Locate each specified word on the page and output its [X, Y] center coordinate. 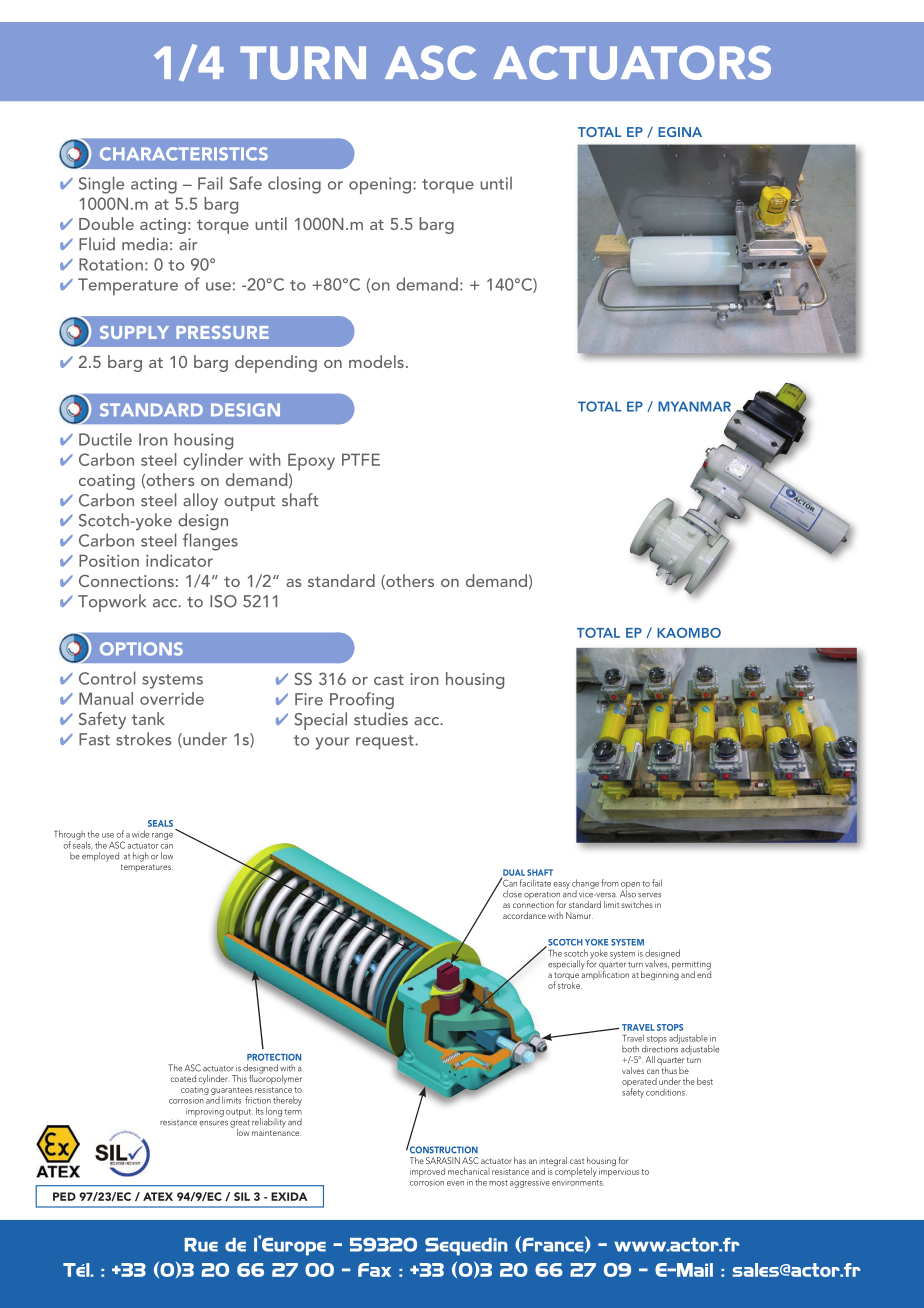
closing [294, 185]
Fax [374, 1270]
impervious [619, 1172]
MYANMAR [694, 406]
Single [101, 185]
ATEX [158, 1196]
